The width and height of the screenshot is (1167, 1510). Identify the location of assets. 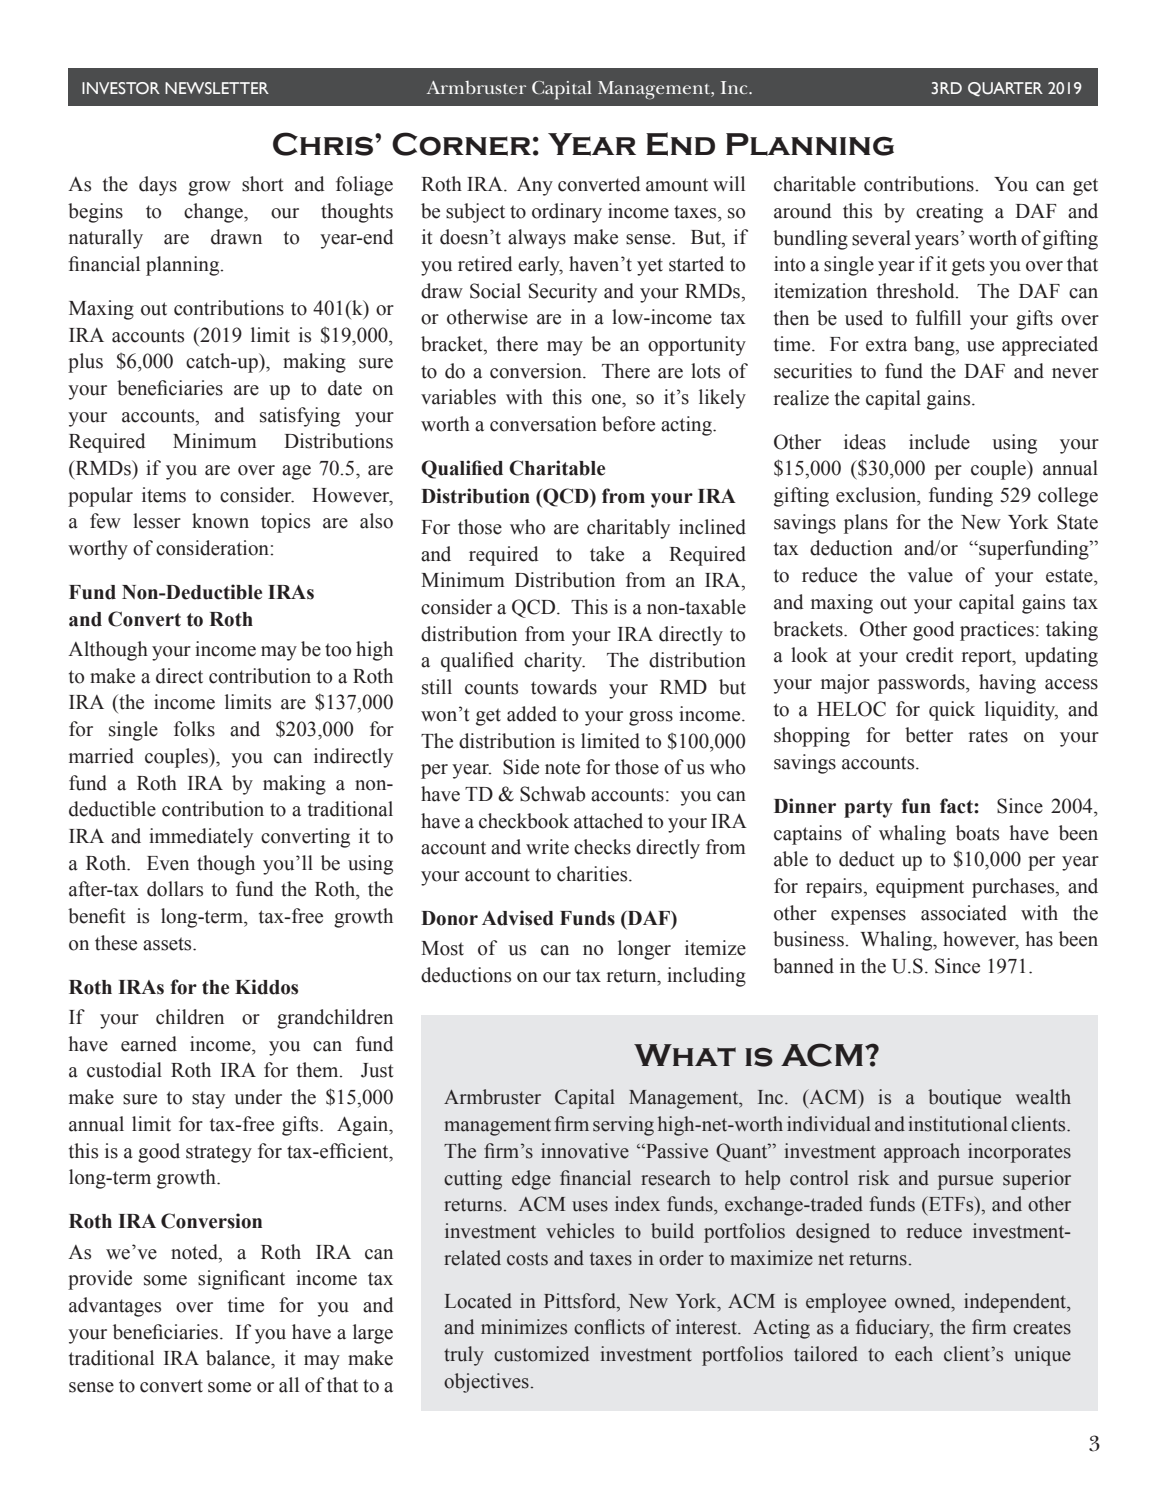
(168, 944).
